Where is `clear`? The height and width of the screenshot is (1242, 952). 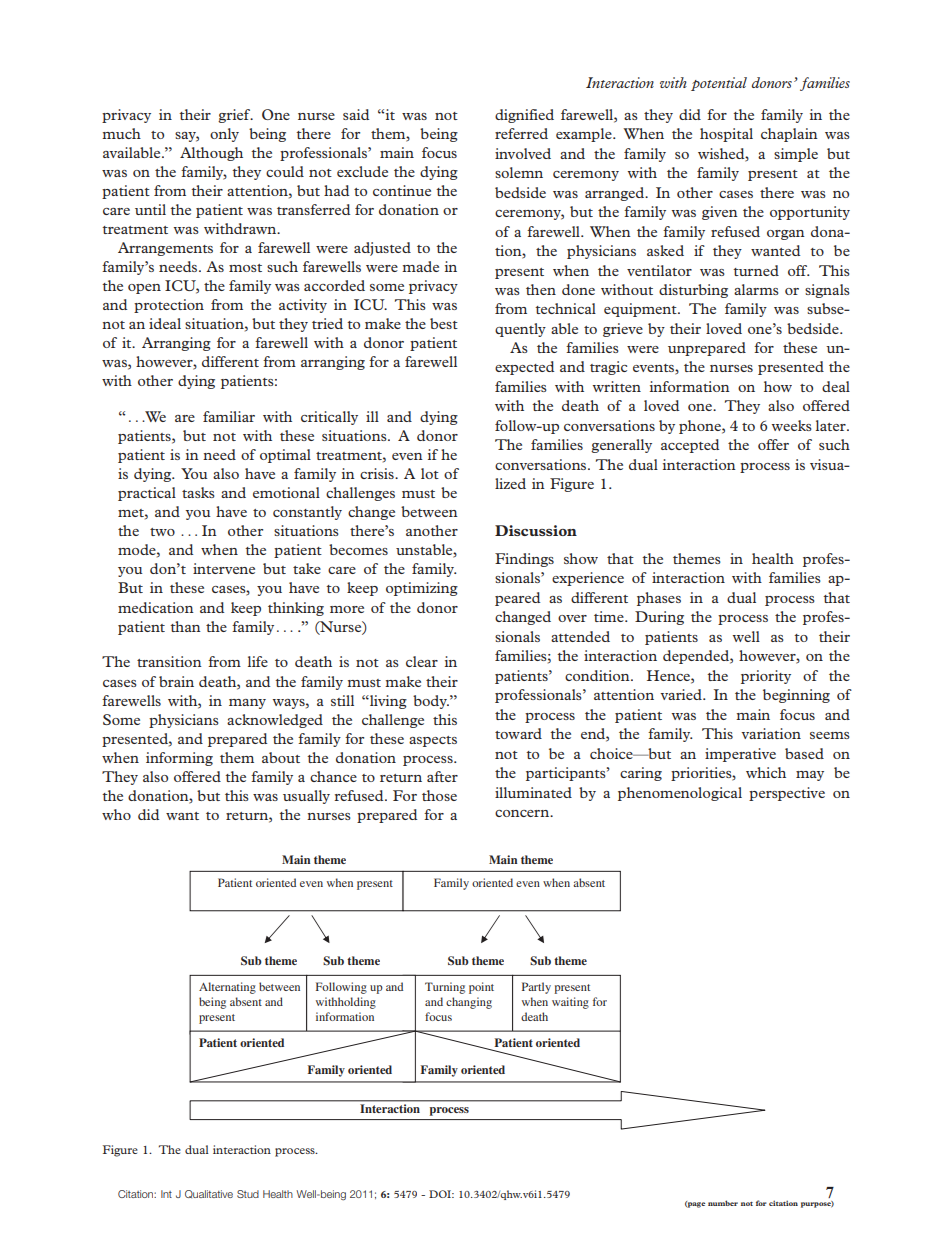
clear is located at coordinates (422, 661).
